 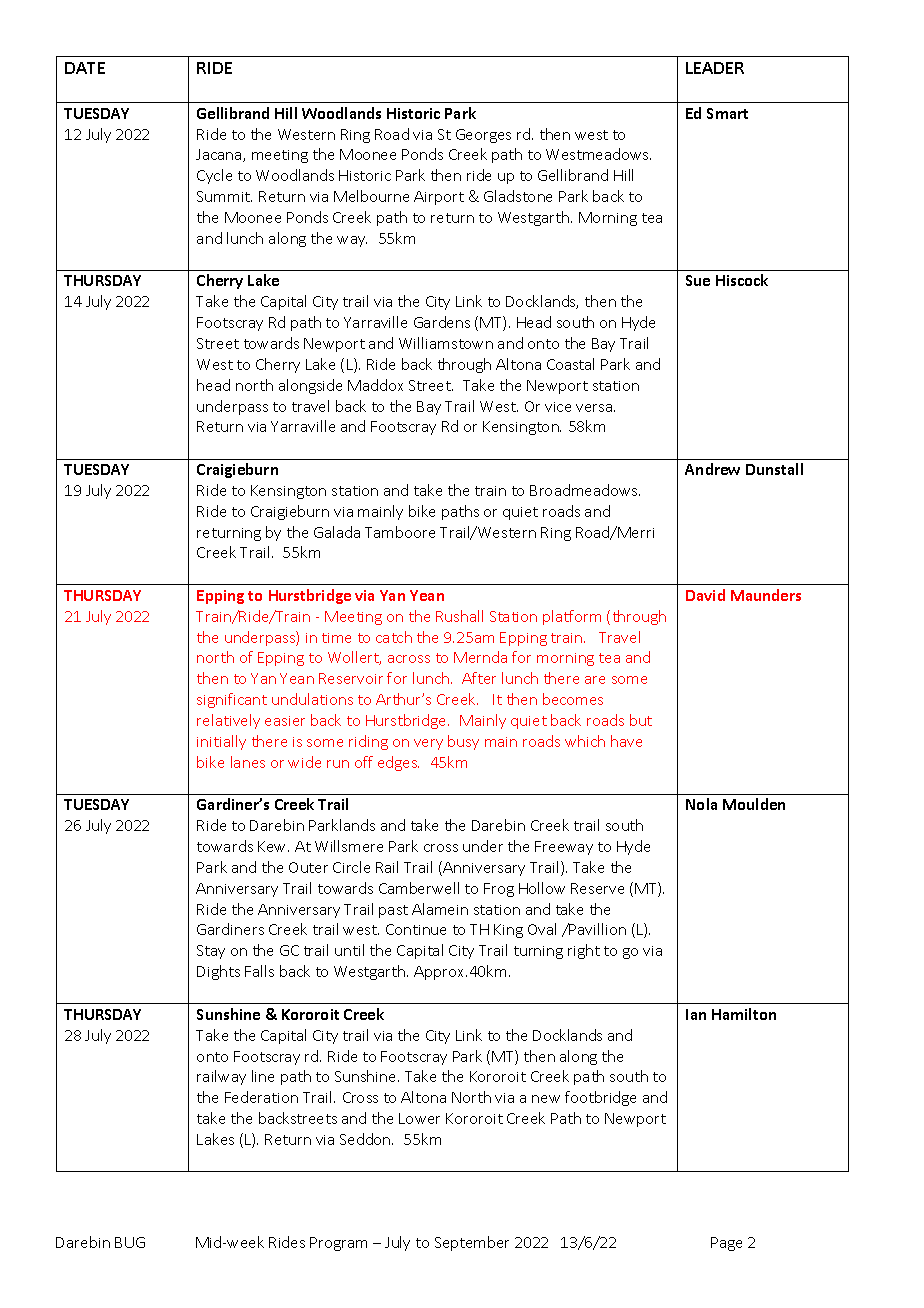 What do you see at coordinates (130, 1242) in the screenshot?
I see `BUG` at bounding box center [130, 1242].
